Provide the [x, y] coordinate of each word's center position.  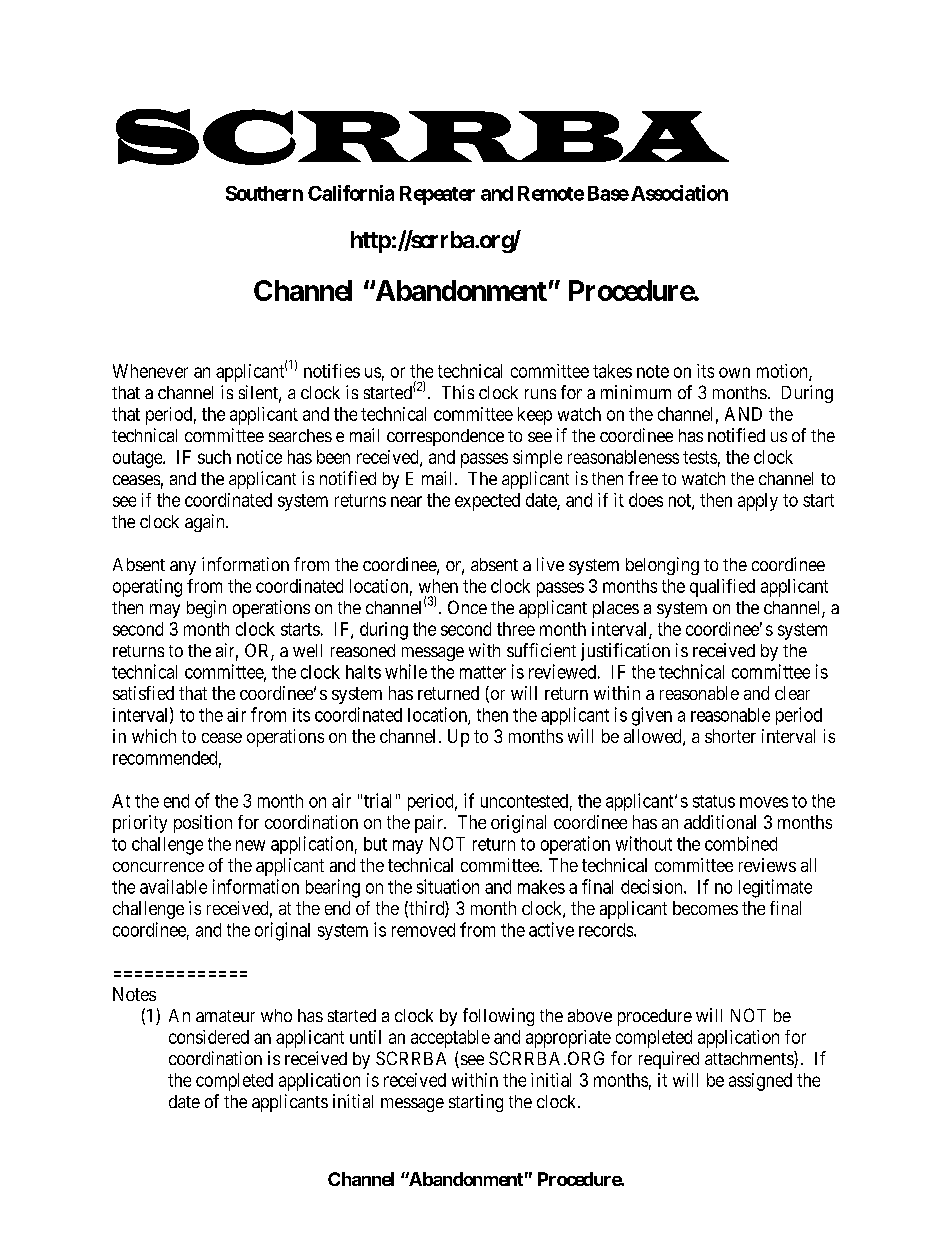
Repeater [437, 195]
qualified [722, 588]
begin [206, 609]
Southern [264, 193]
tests [700, 457]
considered [209, 1037]
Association [678, 193]
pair [430, 824]
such [214, 457]
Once [467, 607]
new [250, 845]
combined [741, 843]
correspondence [445, 437]
